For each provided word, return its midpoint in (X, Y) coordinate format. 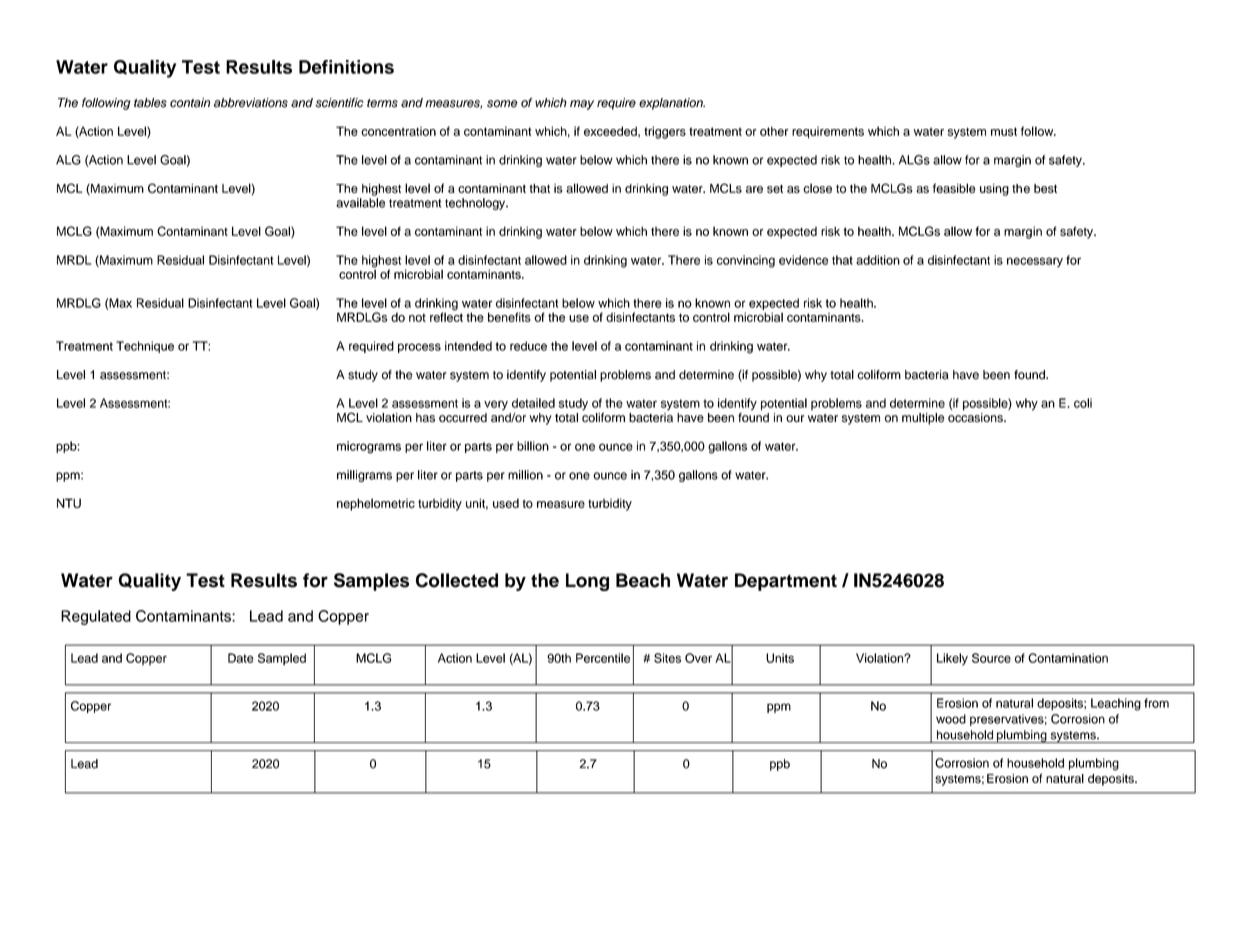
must (1004, 131)
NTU (69, 503)
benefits (509, 317)
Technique (145, 347)
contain (190, 103)
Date (241, 658)
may (582, 105)
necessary (1035, 262)
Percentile (603, 658)
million (525, 475)
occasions (976, 416)
